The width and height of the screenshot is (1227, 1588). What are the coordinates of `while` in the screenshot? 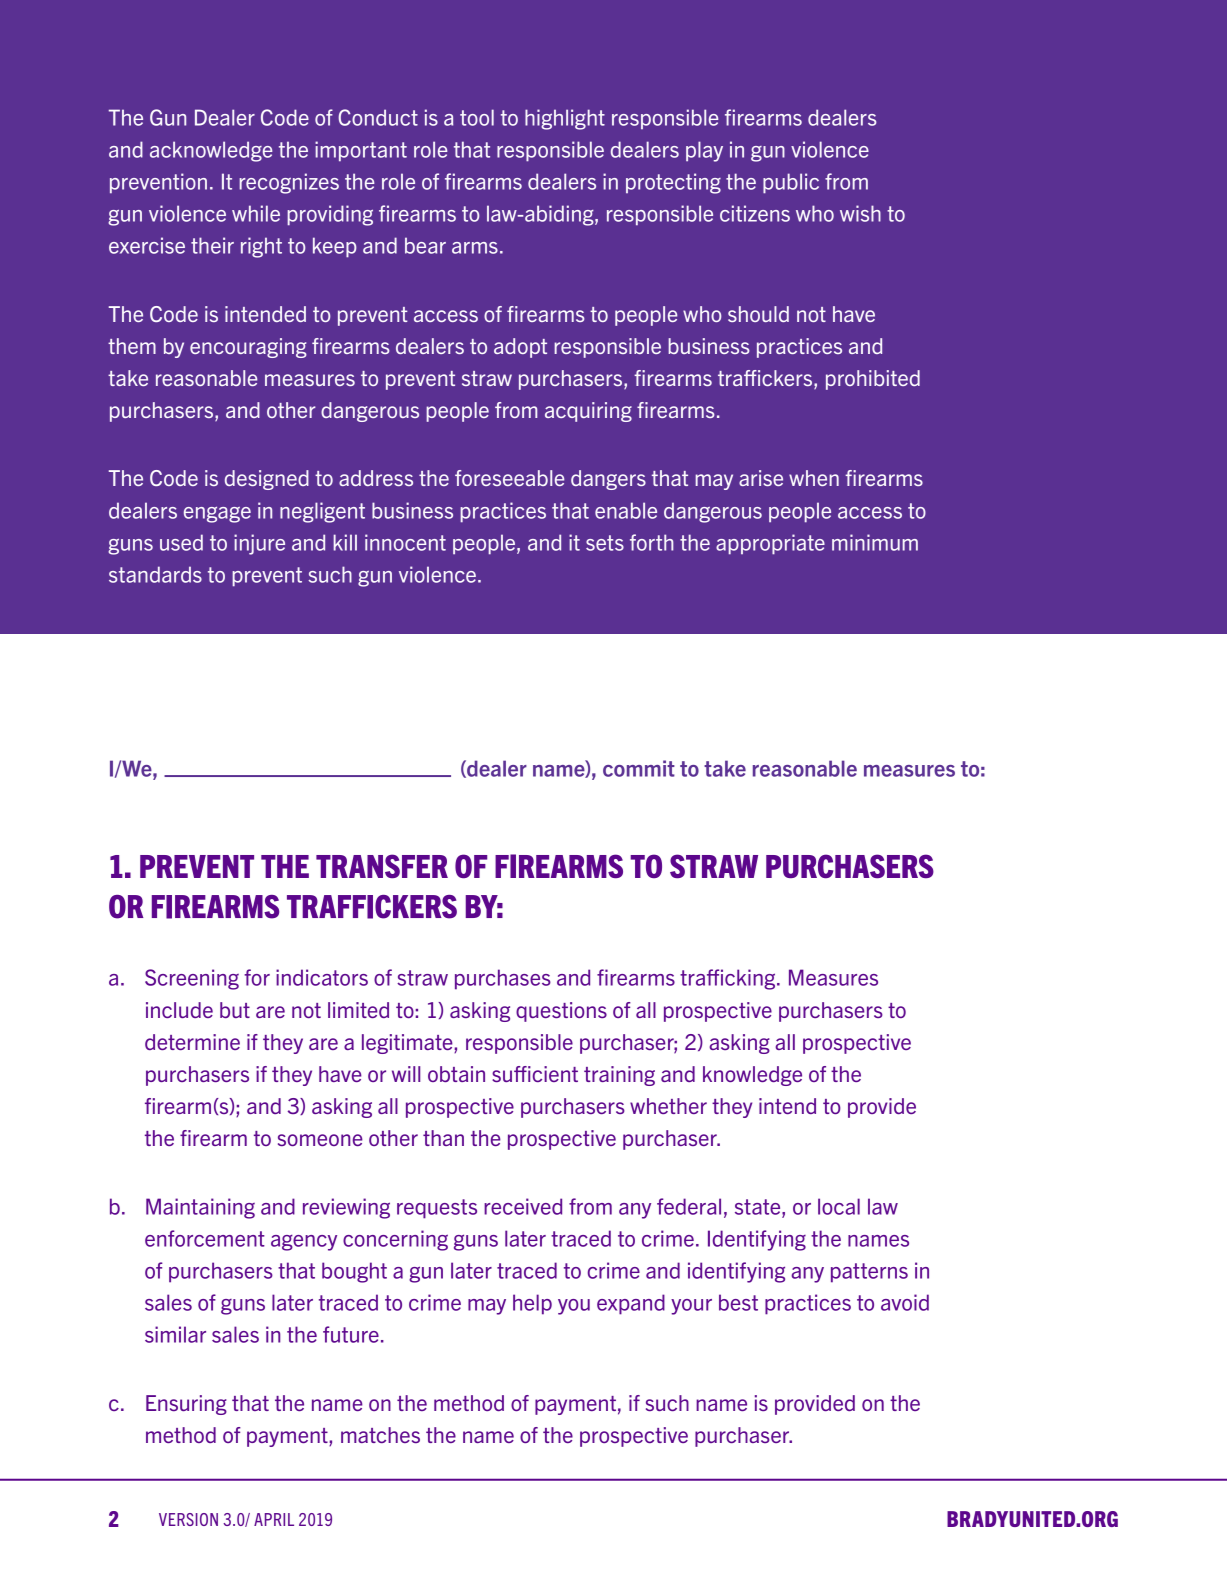 It's located at (256, 213).
